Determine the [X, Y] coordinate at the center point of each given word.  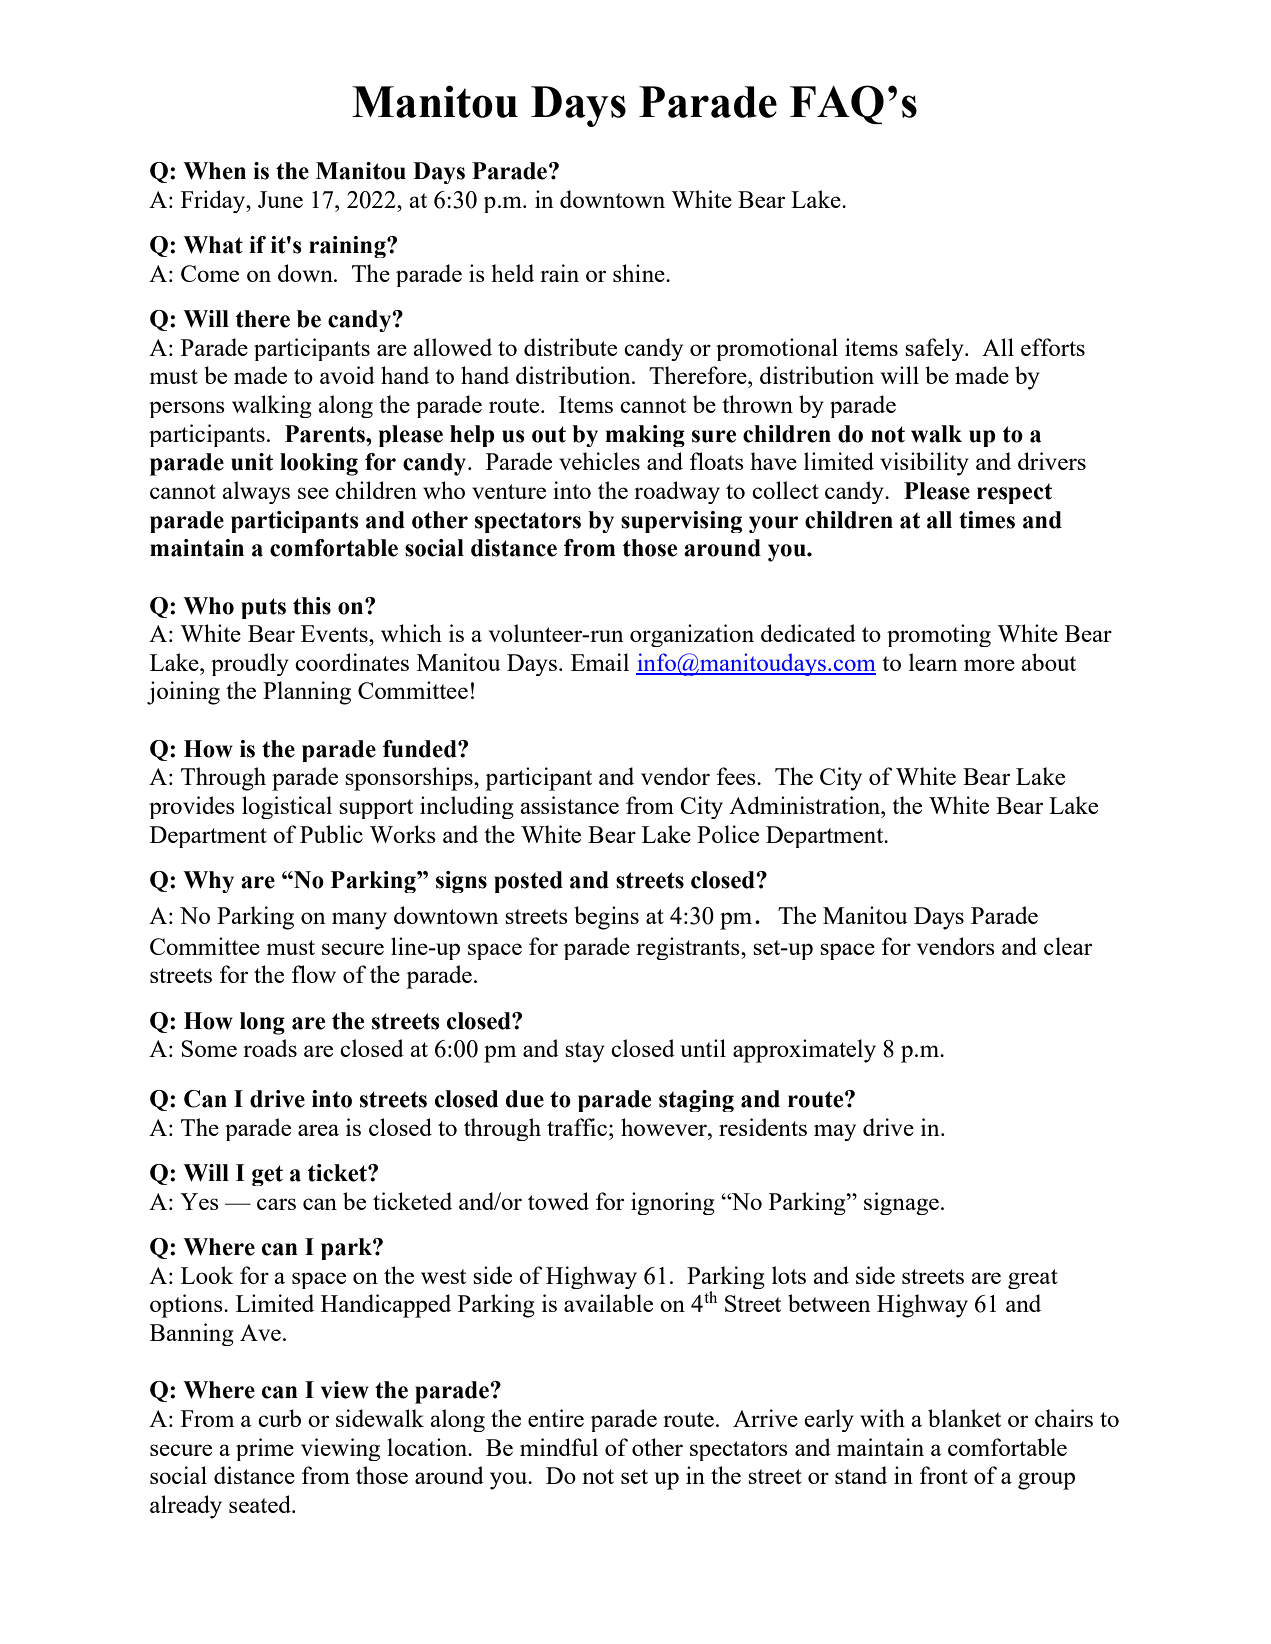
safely [935, 349]
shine [640, 273]
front [944, 1475]
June [280, 199]
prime [265, 1449]
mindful [559, 1447]
